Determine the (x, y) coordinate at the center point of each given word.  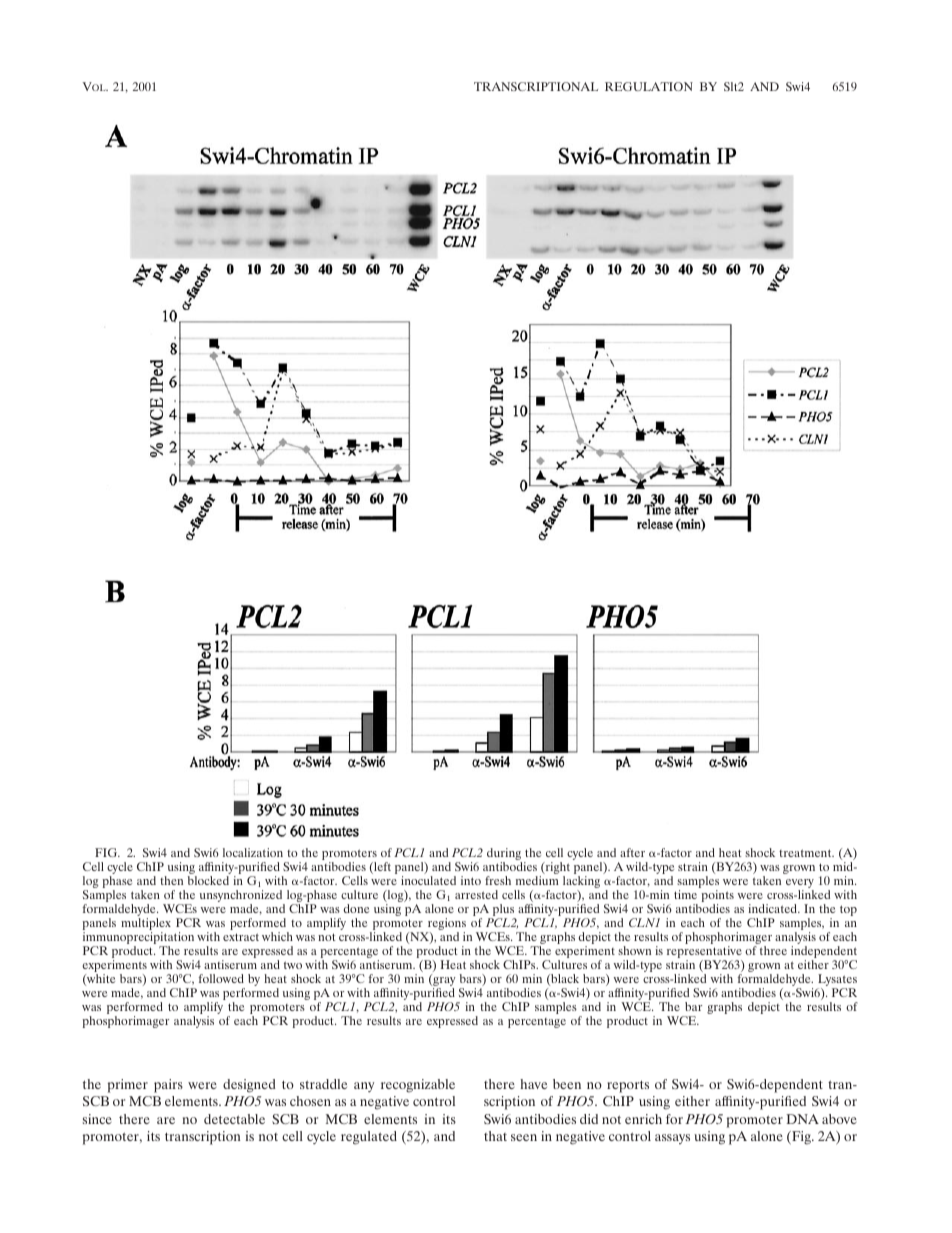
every (800, 883)
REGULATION (649, 86)
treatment (806, 853)
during (504, 854)
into (471, 880)
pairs (168, 1086)
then (171, 880)
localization (253, 852)
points (717, 897)
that (495, 1136)
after (632, 852)
